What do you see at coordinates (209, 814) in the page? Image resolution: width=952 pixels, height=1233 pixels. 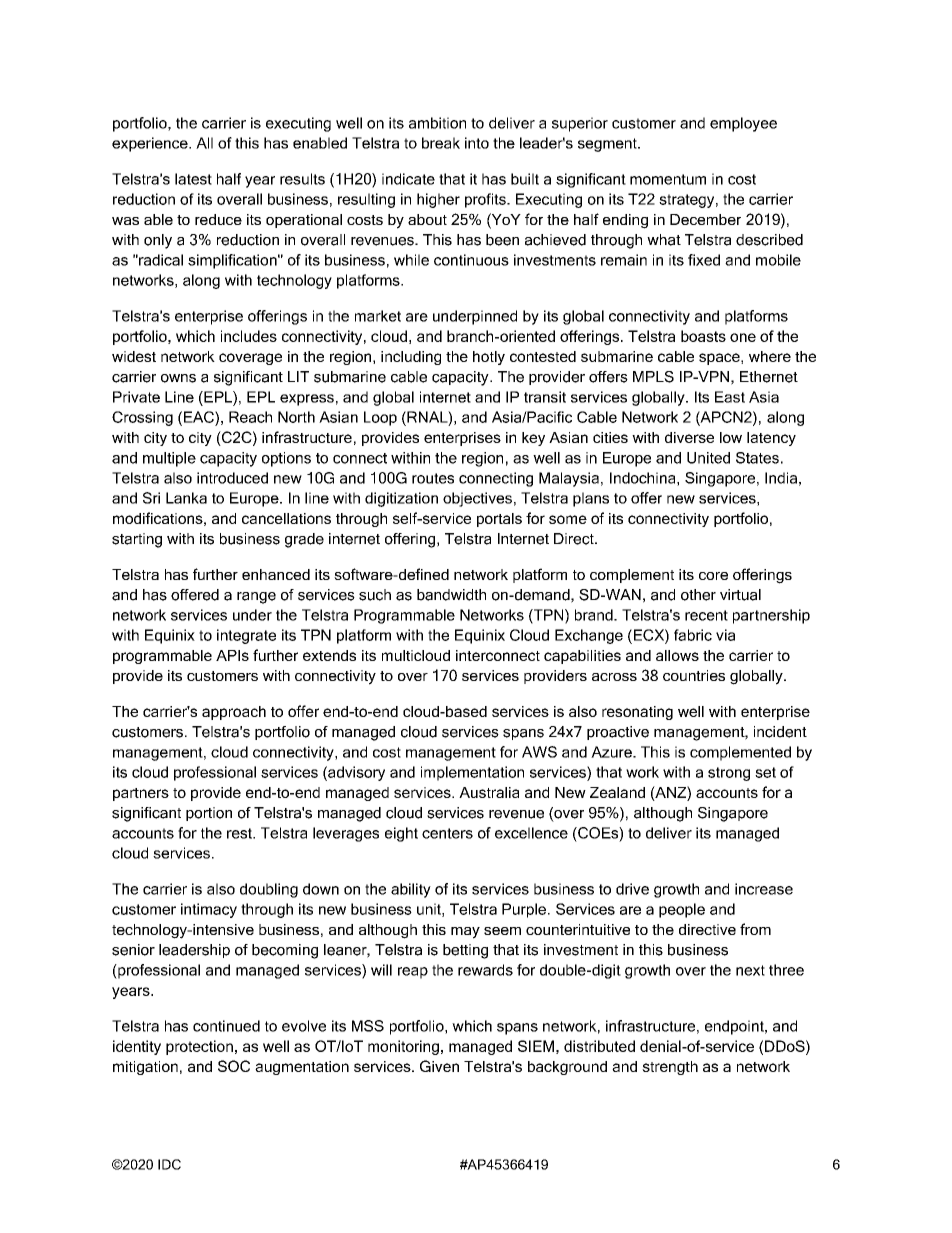 I see `portion` at bounding box center [209, 814].
